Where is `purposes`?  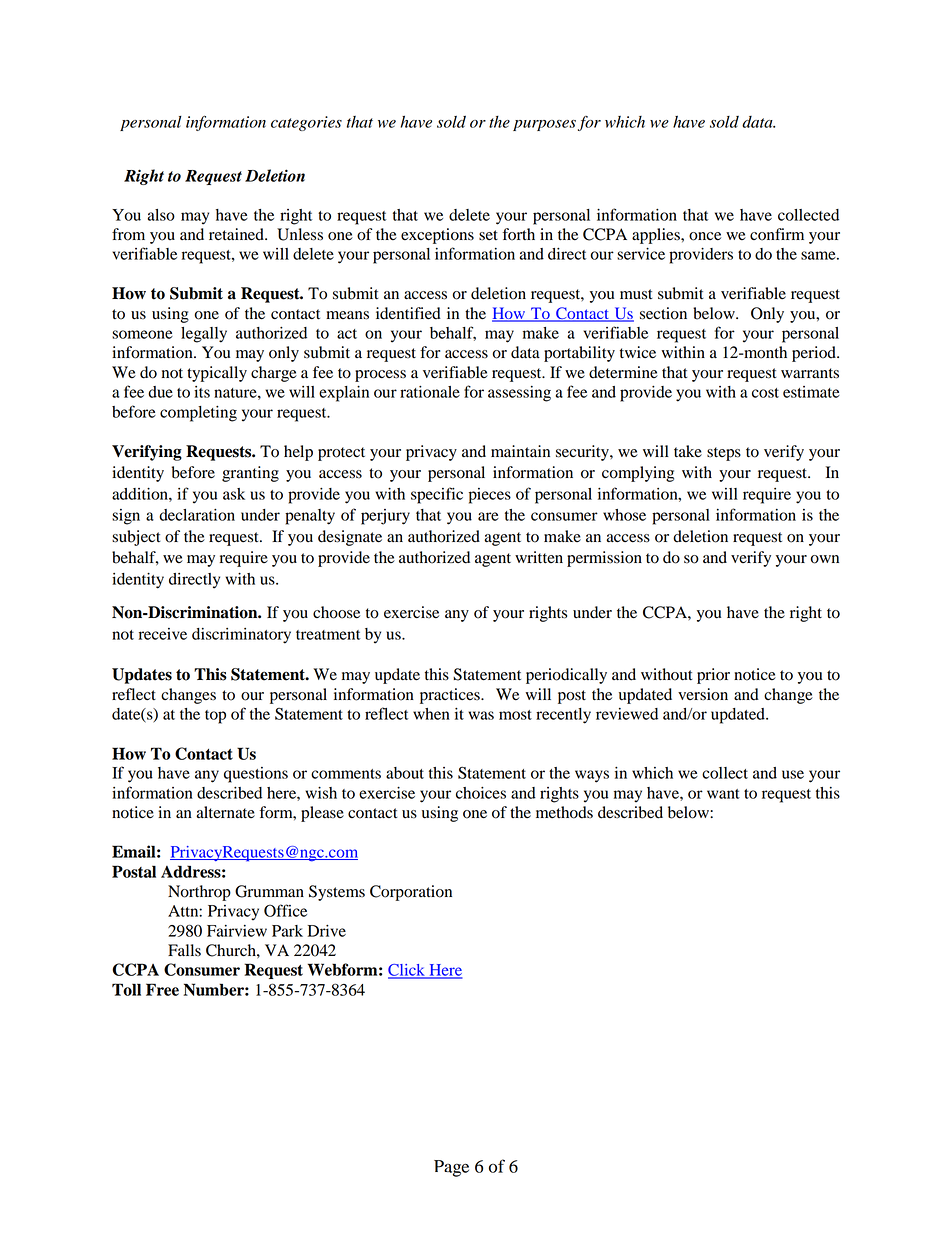 purposes is located at coordinates (544, 125).
